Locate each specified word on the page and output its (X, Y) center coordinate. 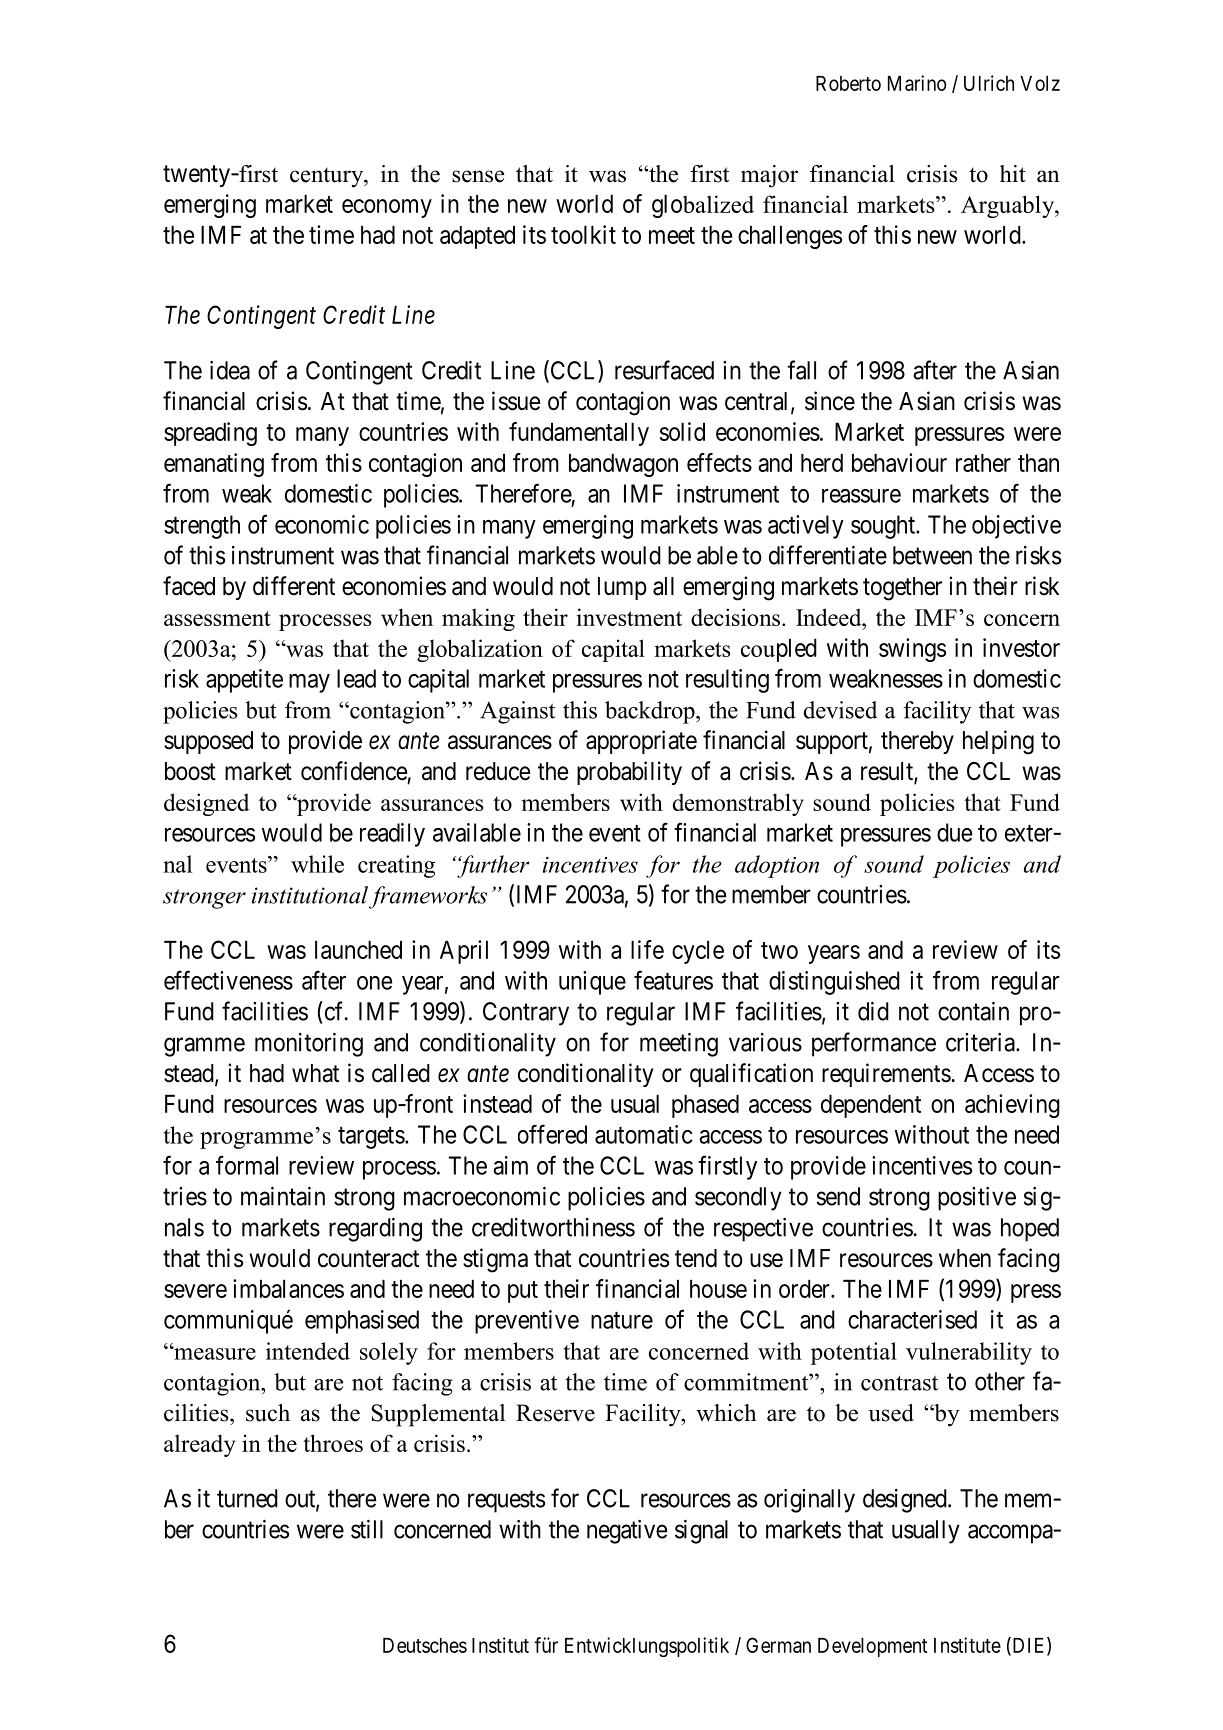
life (647, 949)
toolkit (583, 234)
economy (387, 208)
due (954, 832)
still (367, 1529)
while (317, 864)
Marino (917, 83)
